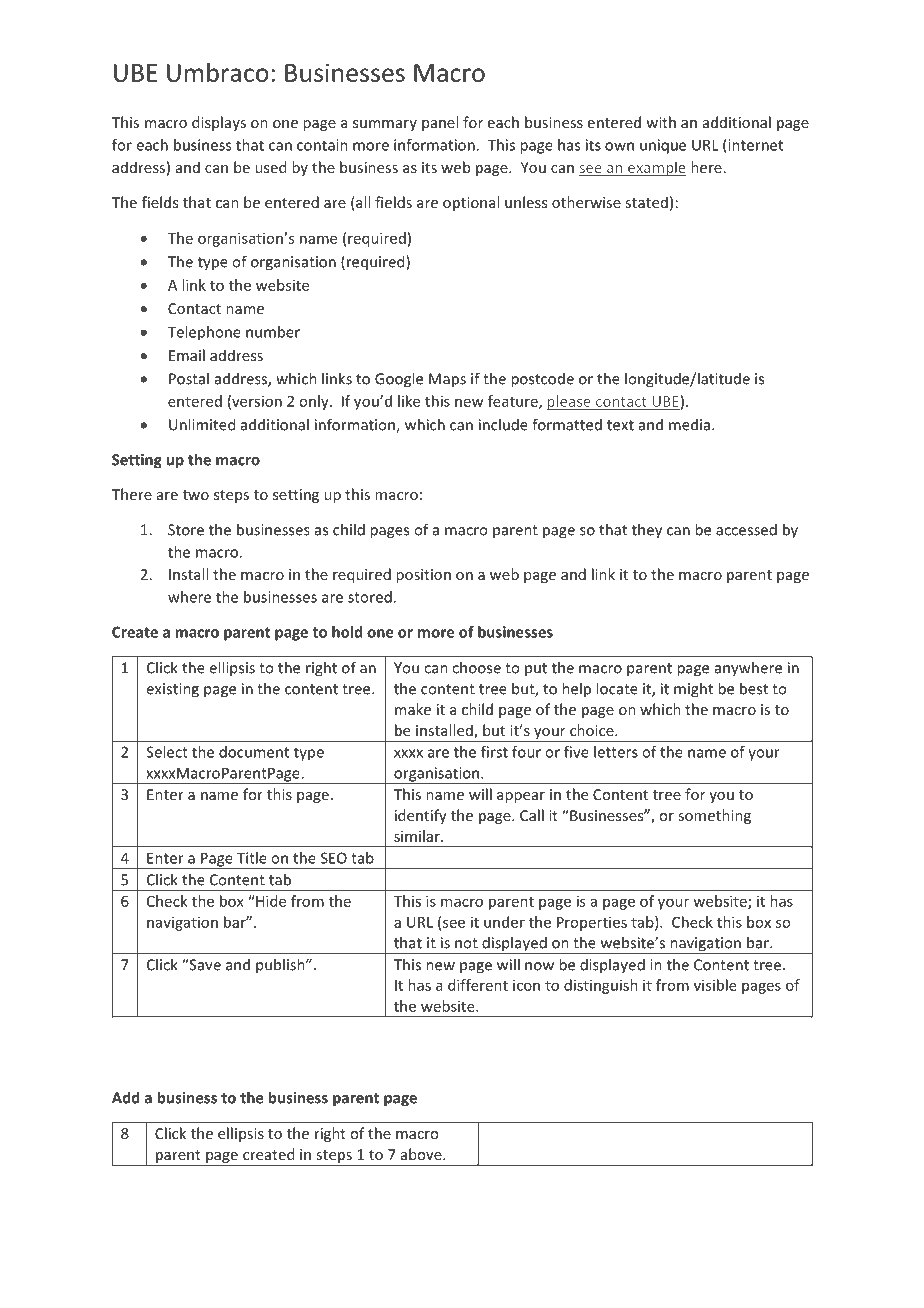 This document has height=1308, width=924. Describe the element at coordinates (691, 424) in the document. I see `media` at that location.
